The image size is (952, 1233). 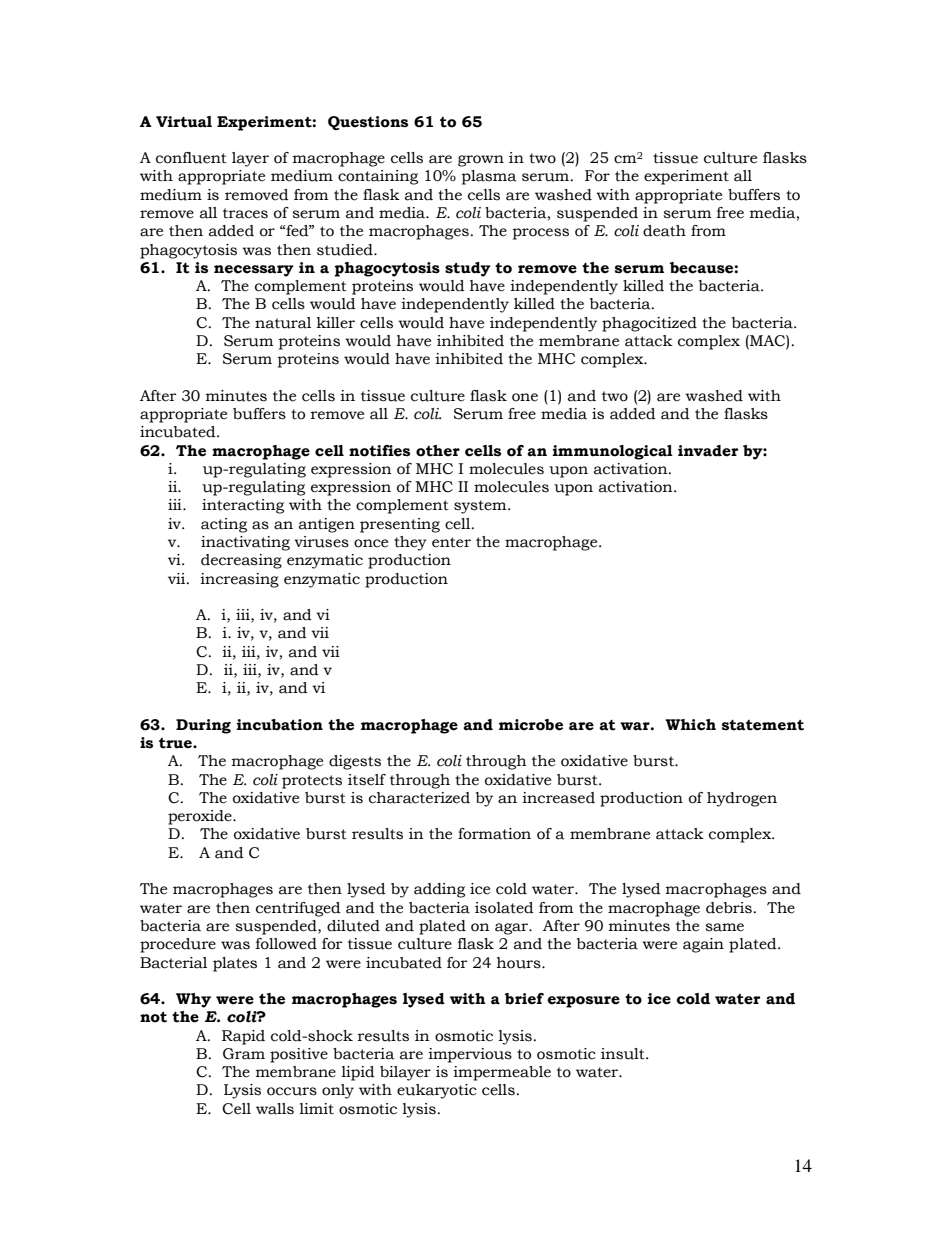 I want to click on increasing, so click(x=239, y=580).
